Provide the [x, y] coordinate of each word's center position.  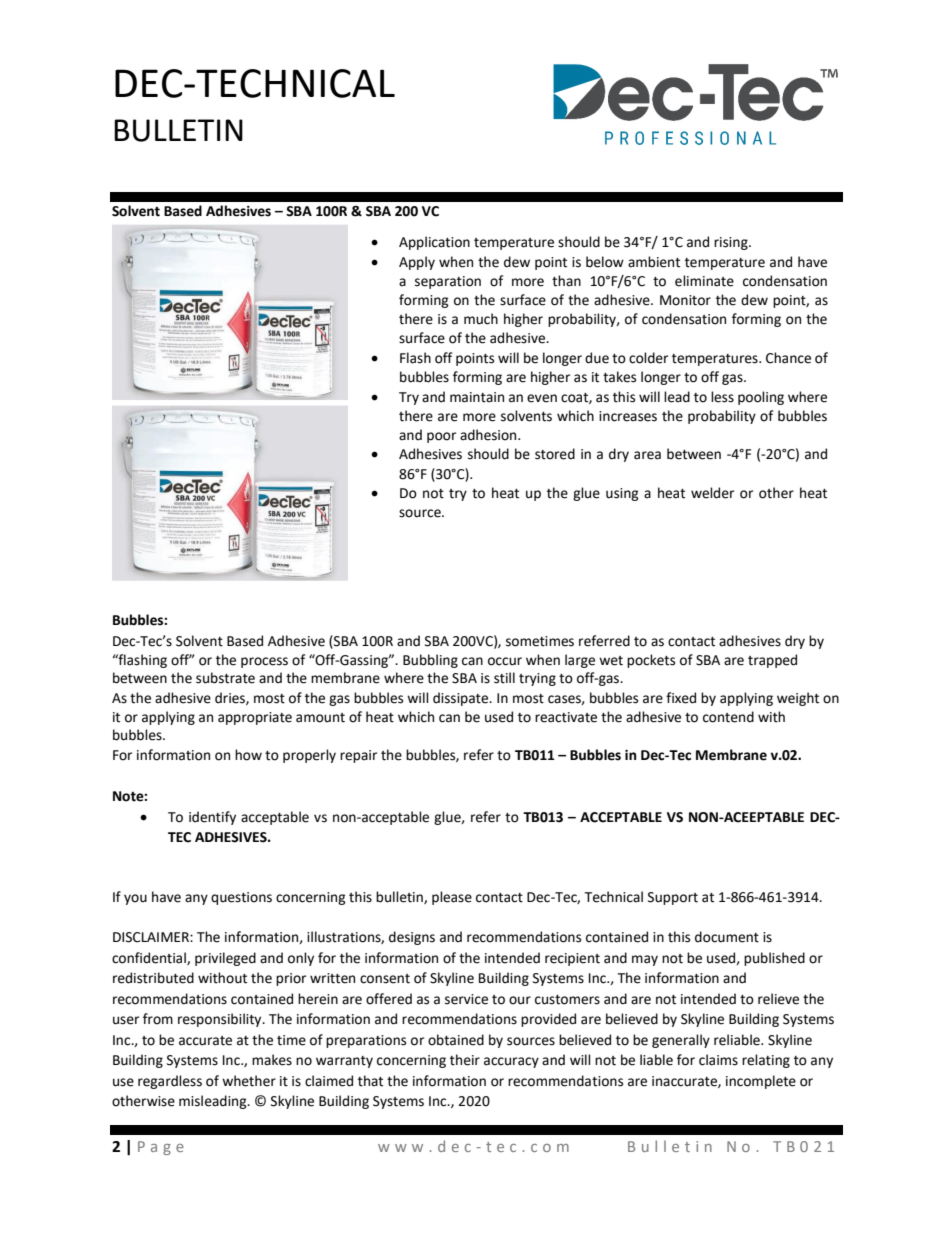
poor [441, 437]
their [465, 1060]
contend [728, 717]
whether [249, 1081]
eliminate [704, 281]
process [264, 662]
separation [448, 282]
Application [434, 243]
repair [358, 756]
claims [718, 1060]
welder [712, 493]
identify [212, 818]
